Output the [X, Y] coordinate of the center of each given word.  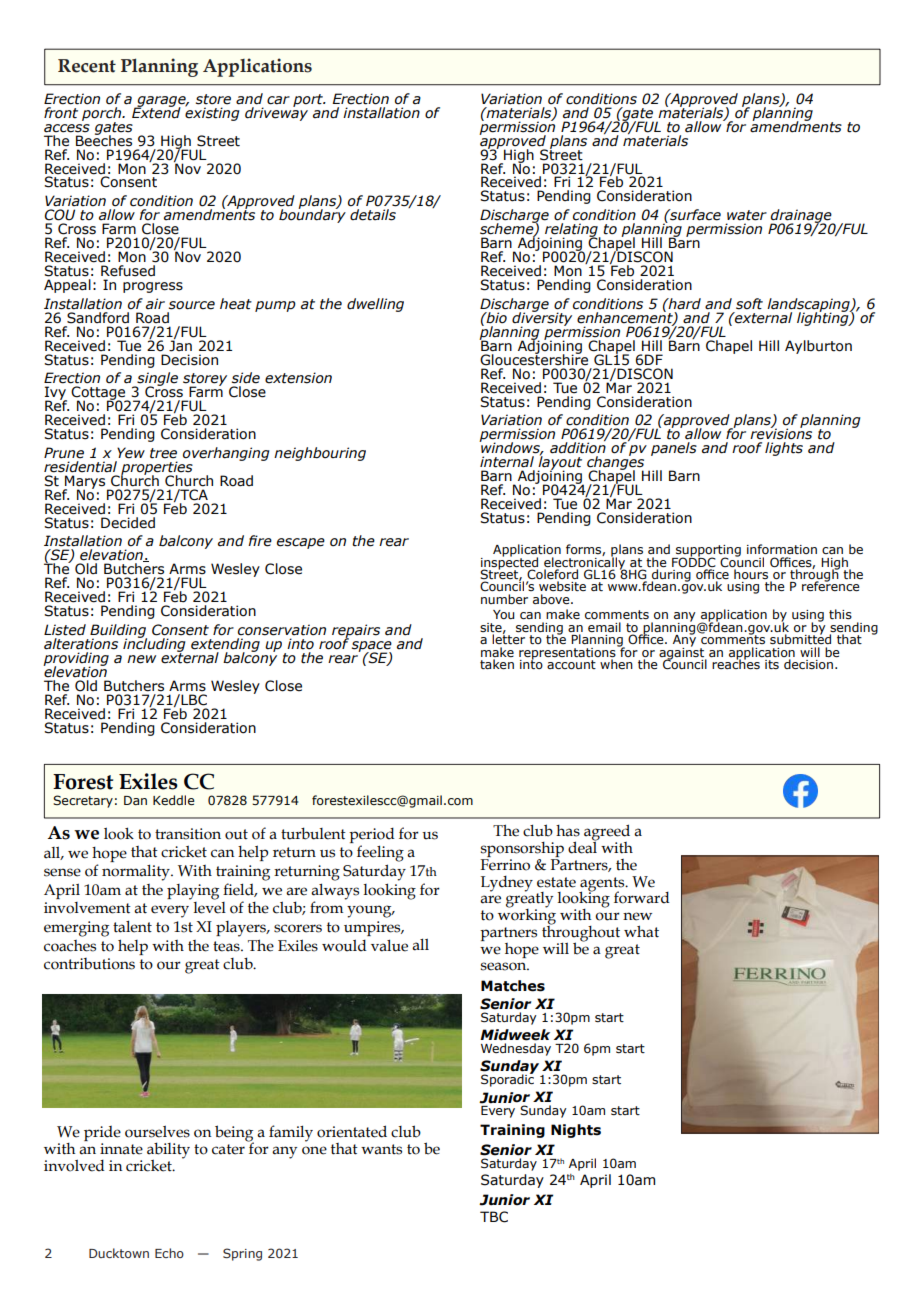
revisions [781, 433]
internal [507, 462]
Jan [180, 345]
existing [212, 113]
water [747, 215]
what [641, 931]
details [373, 215]
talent [132, 926]
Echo [169, 1253]
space [372, 647]
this [840, 614]
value [389, 945]
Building [117, 632]
